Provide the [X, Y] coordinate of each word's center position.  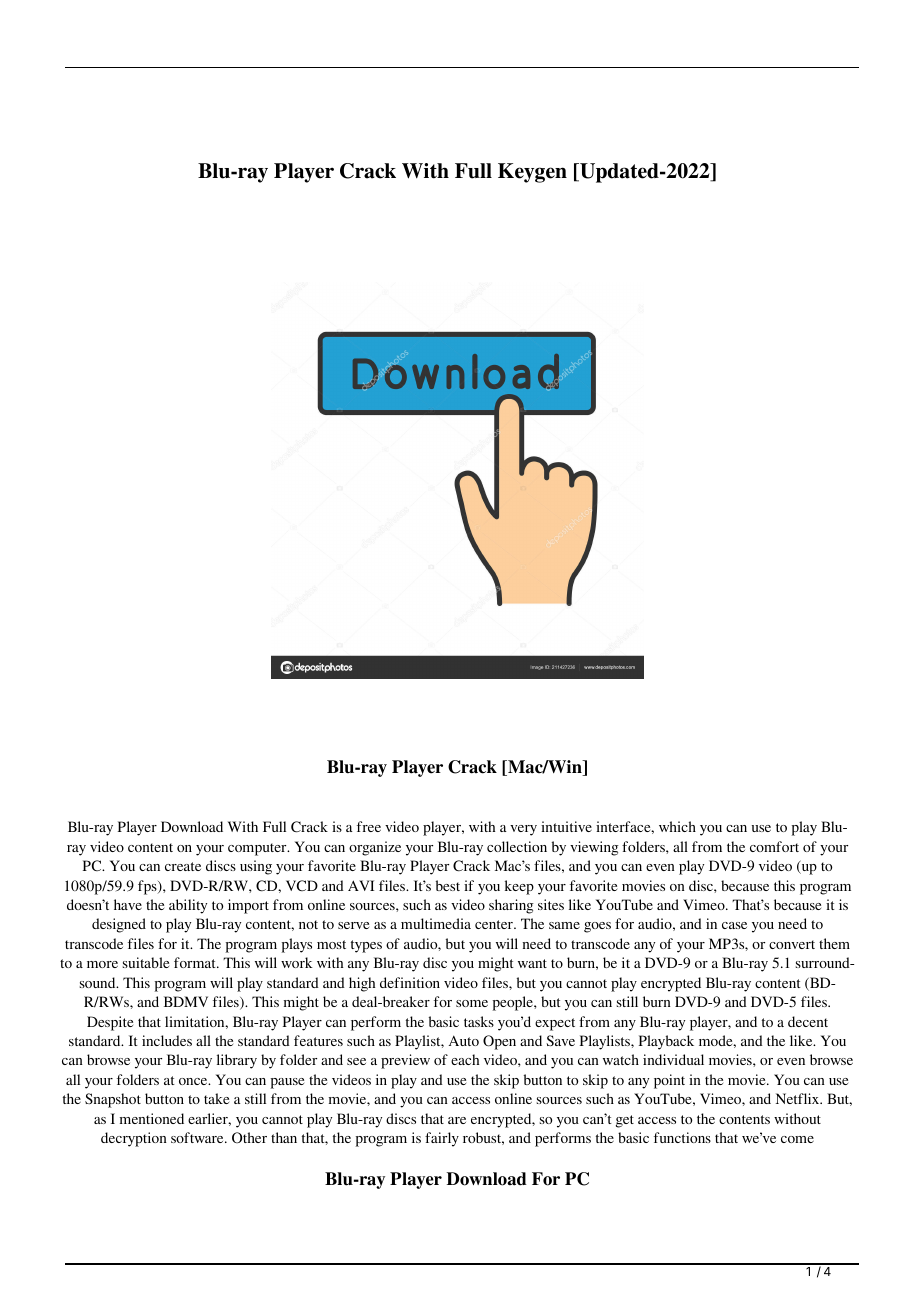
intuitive [566, 826]
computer [258, 849]
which [677, 826]
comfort [774, 846]
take [216, 1098]
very [523, 830]
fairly [442, 1139]
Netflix [799, 1098]
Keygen [532, 173]
